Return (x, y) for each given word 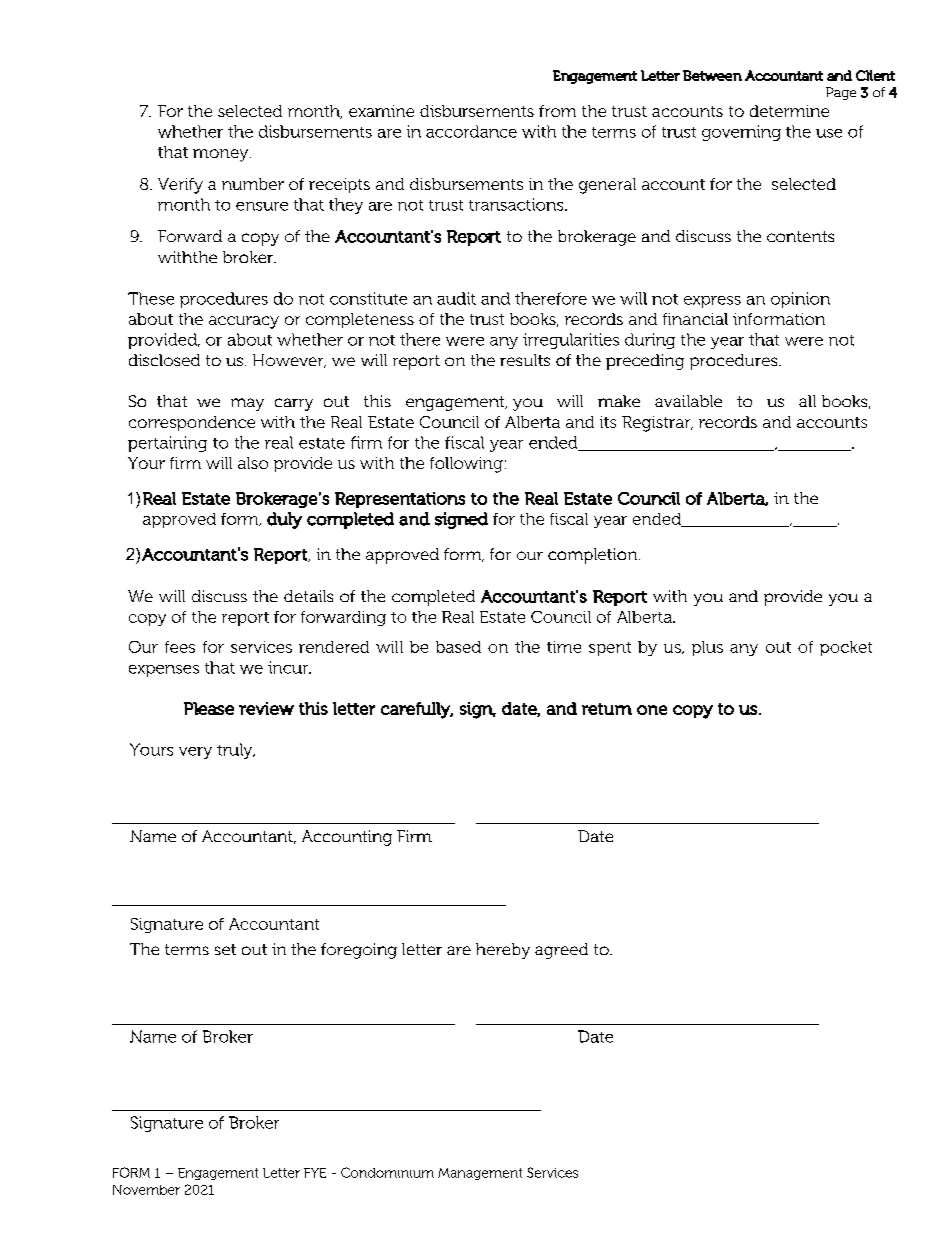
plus (707, 648)
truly (236, 751)
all (807, 401)
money (222, 155)
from (557, 111)
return (607, 709)
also (253, 463)
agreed (561, 951)
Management (480, 1174)
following (466, 465)
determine (789, 111)
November (146, 1190)
